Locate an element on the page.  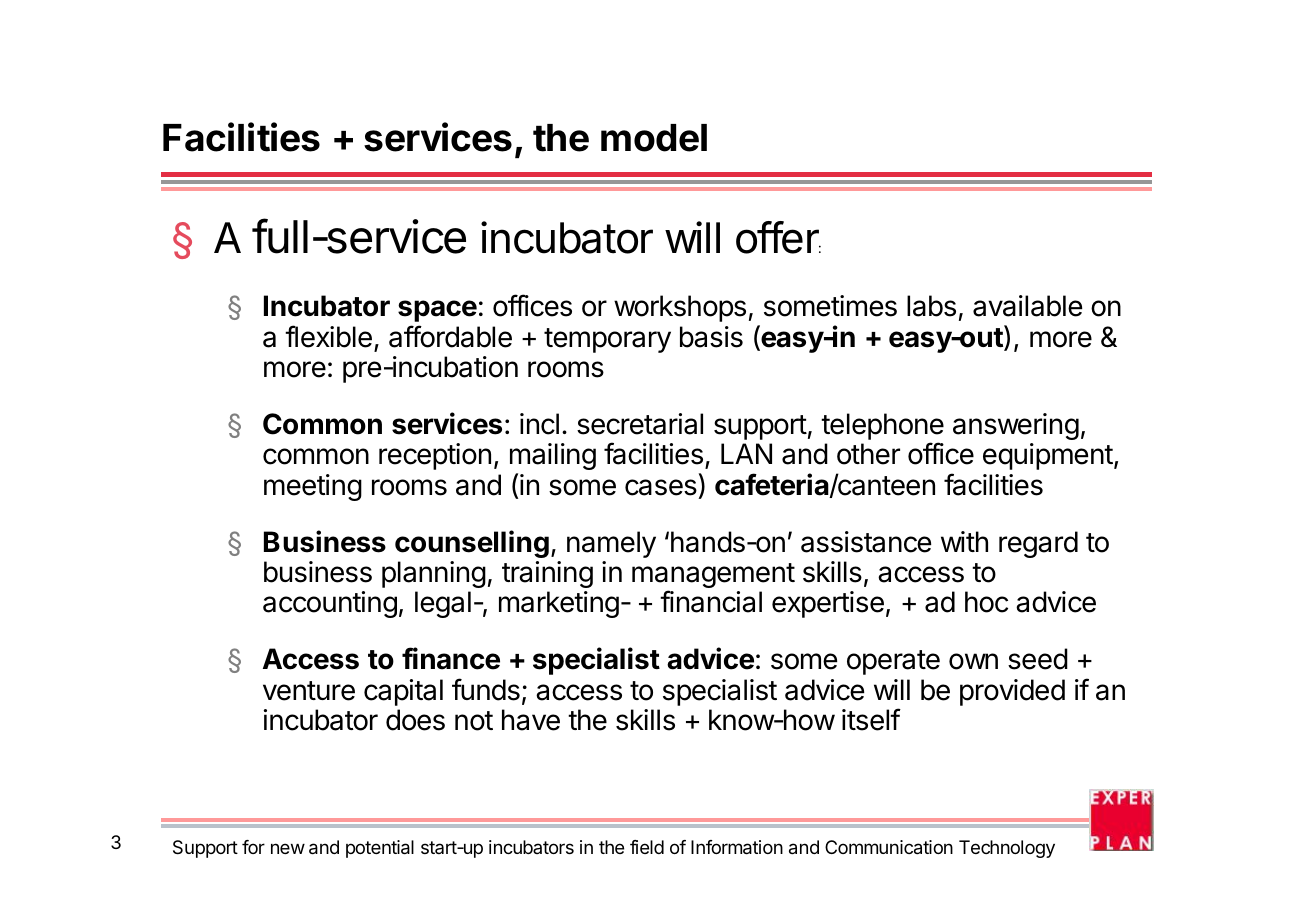
potential is located at coordinates (380, 849).
